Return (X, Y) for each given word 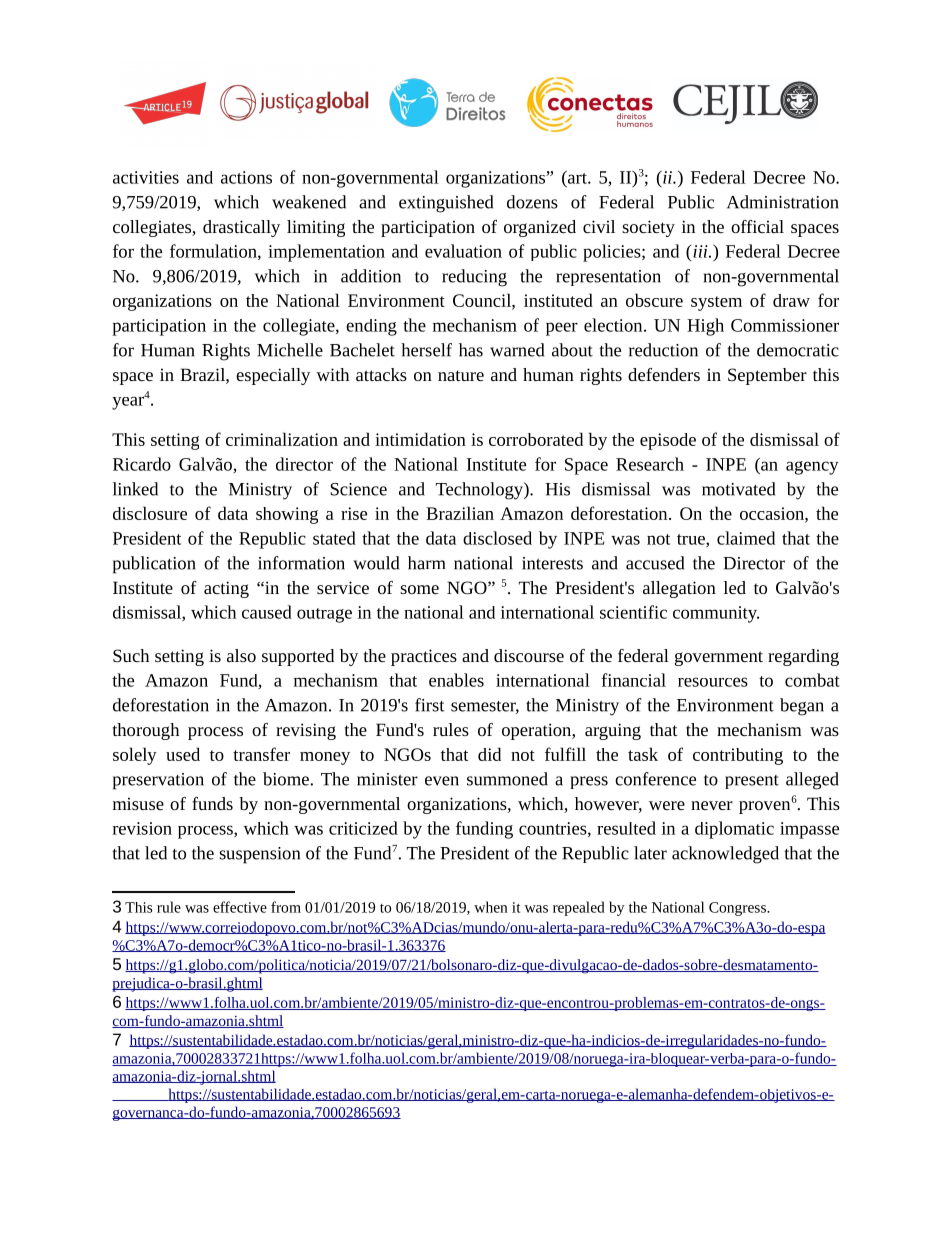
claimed (746, 538)
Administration (783, 202)
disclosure (150, 513)
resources (713, 682)
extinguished (446, 204)
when (491, 907)
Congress (738, 909)
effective (240, 907)
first (430, 705)
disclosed (497, 538)
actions (246, 177)
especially (273, 376)
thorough (146, 731)
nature (461, 375)
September (767, 376)
